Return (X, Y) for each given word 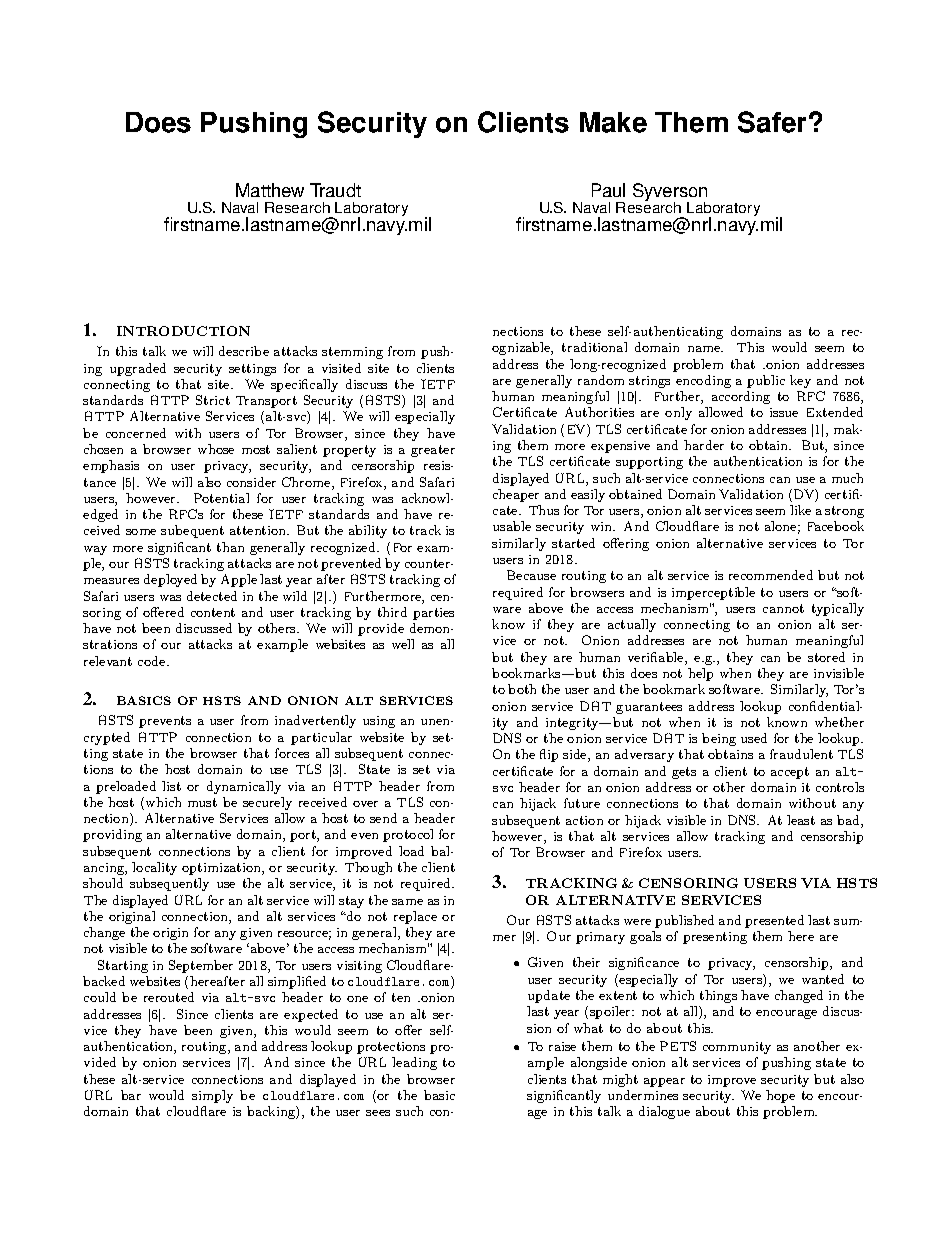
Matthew (270, 190)
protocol (408, 835)
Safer (772, 122)
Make (613, 122)
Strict (213, 400)
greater (433, 451)
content (213, 612)
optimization (222, 869)
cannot (783, 608)
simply (212, 1096)
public (766, 381)
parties (433, 614)
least (801, 820)
